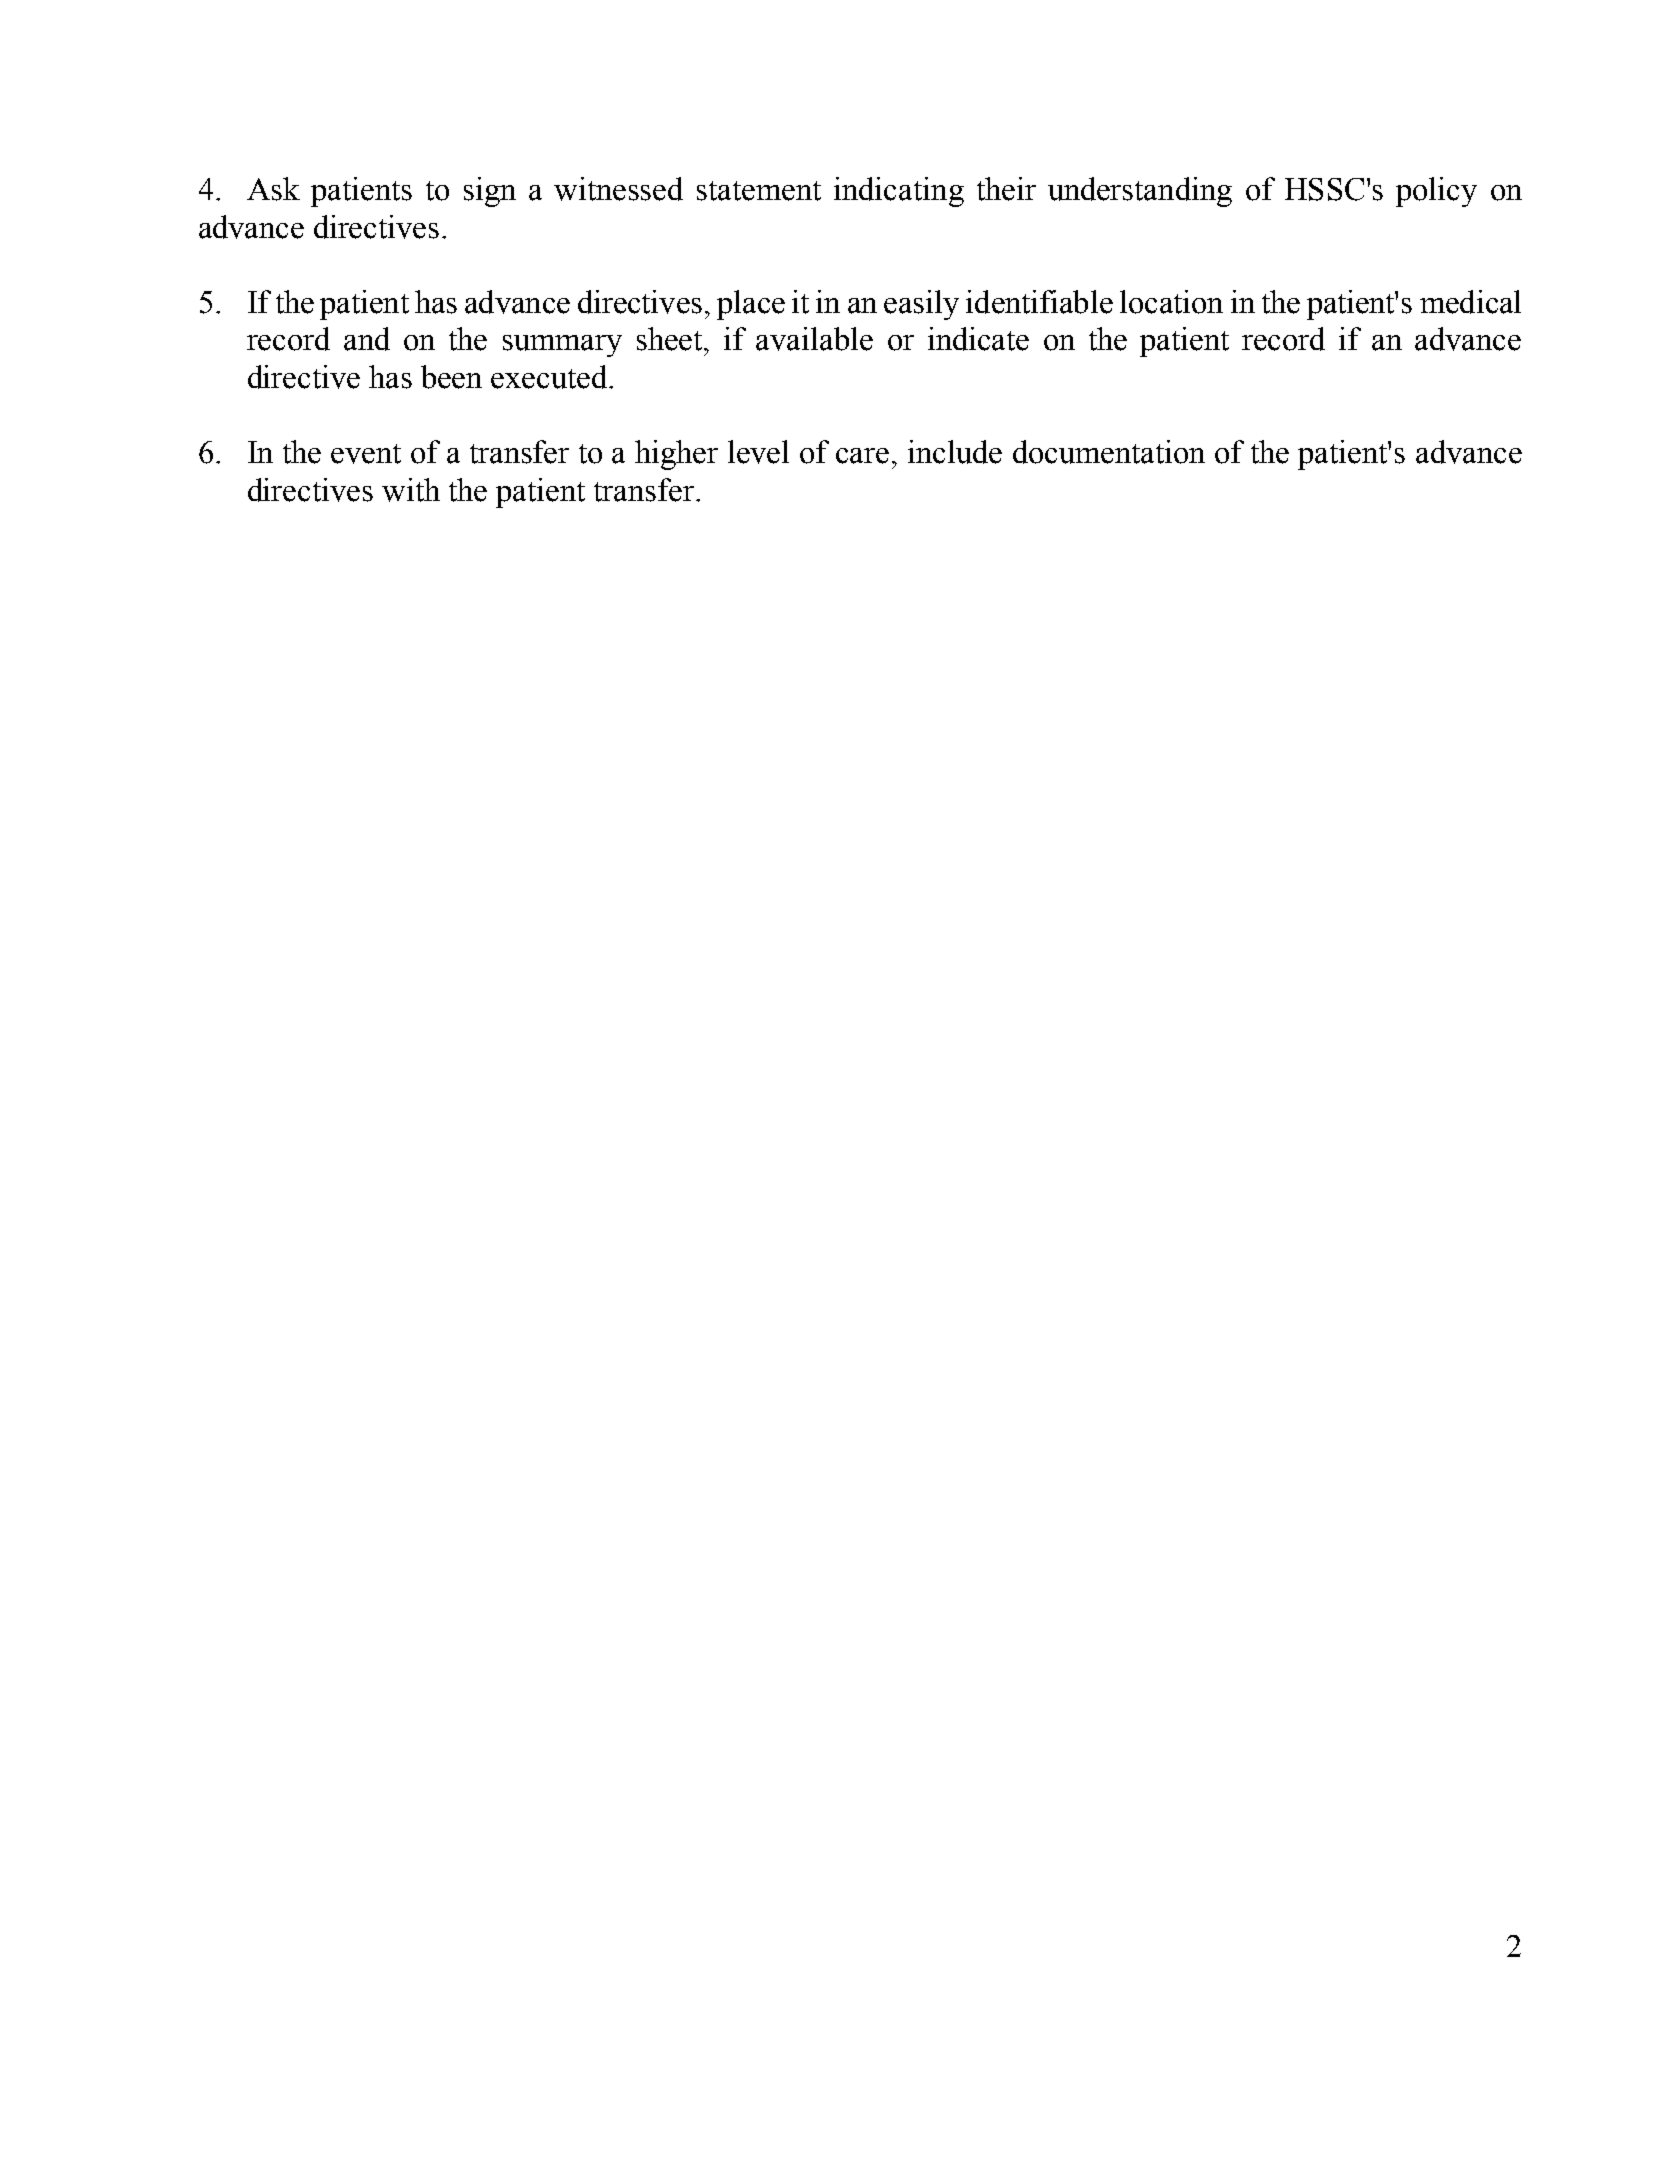 The width and height of the screenshot is (1668, 2159). I want to click on documentation, so click(1109, 452).
